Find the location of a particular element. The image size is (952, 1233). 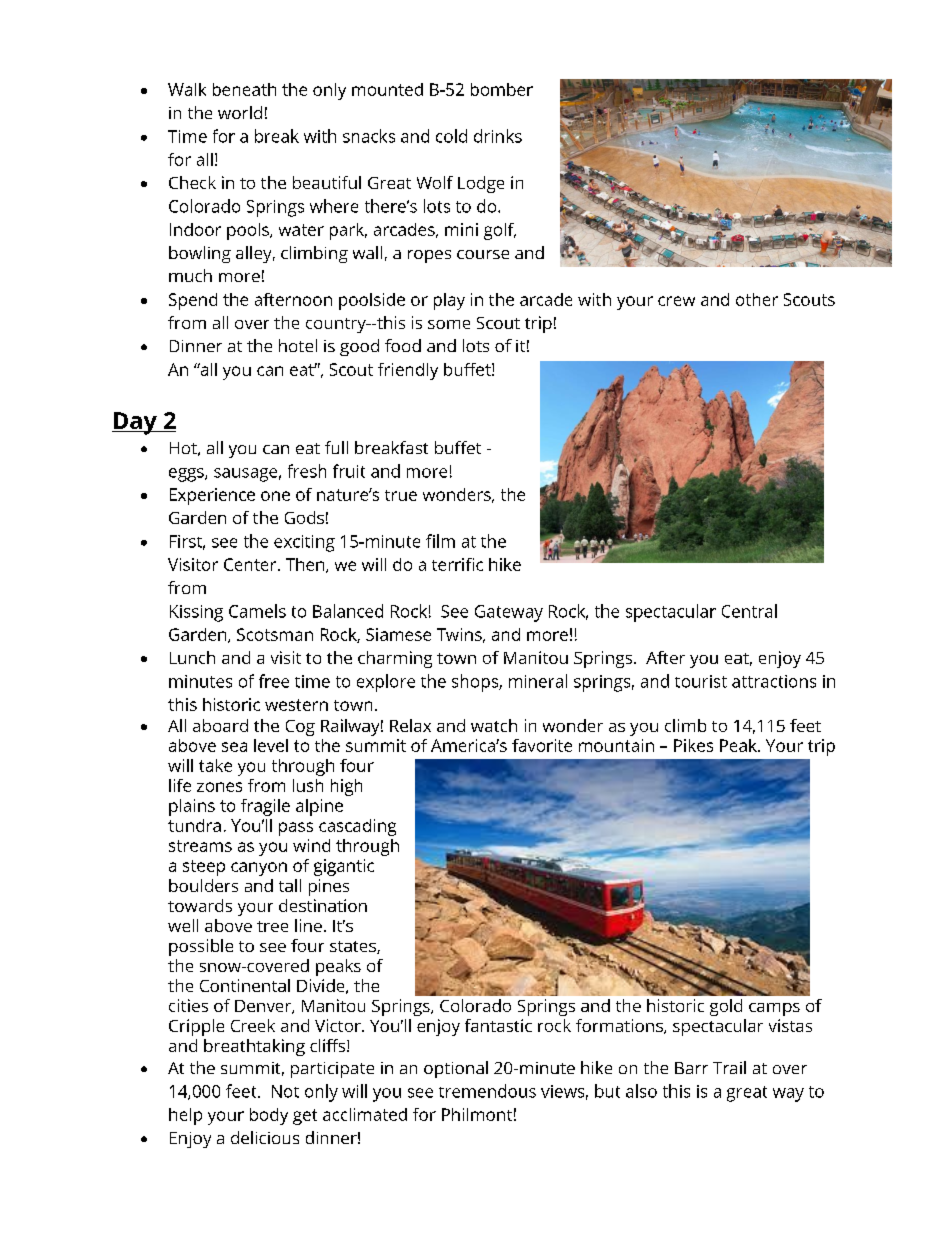

cold is located at coordinates (451, 136).
